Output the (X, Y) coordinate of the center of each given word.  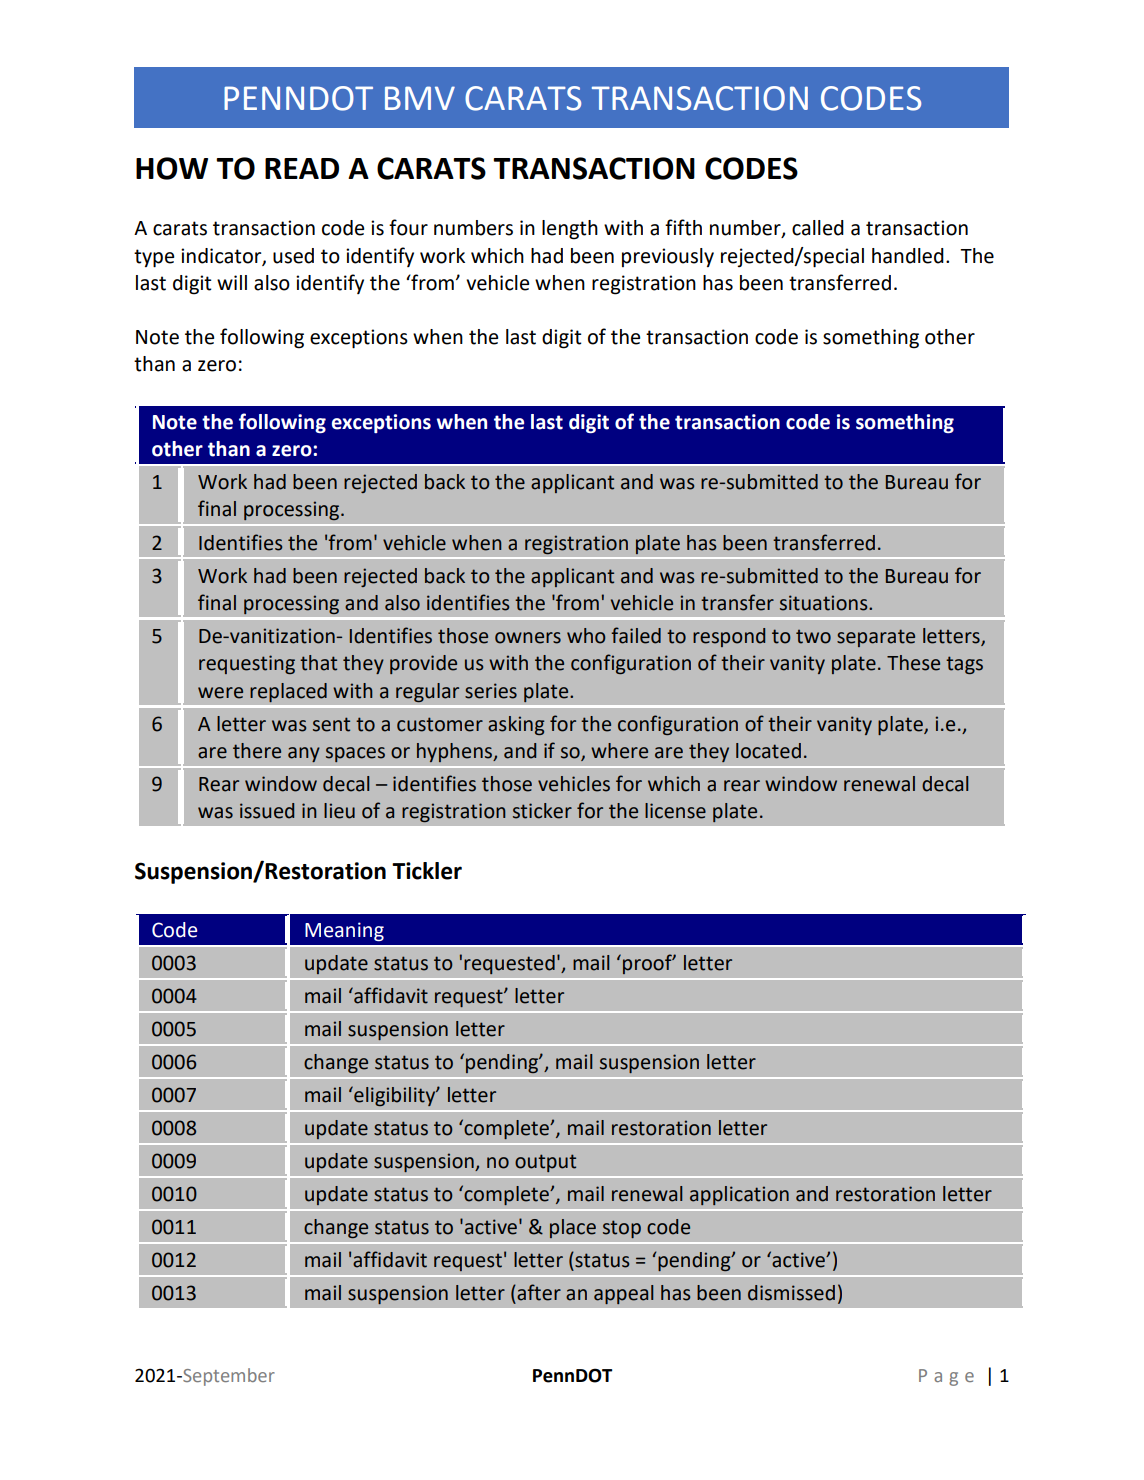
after (538, 1292)
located (768, 751)
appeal (623, 1294)
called (818, 228)
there (257, 751)
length (570, 230)
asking (516, 725)
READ (302, 168)
